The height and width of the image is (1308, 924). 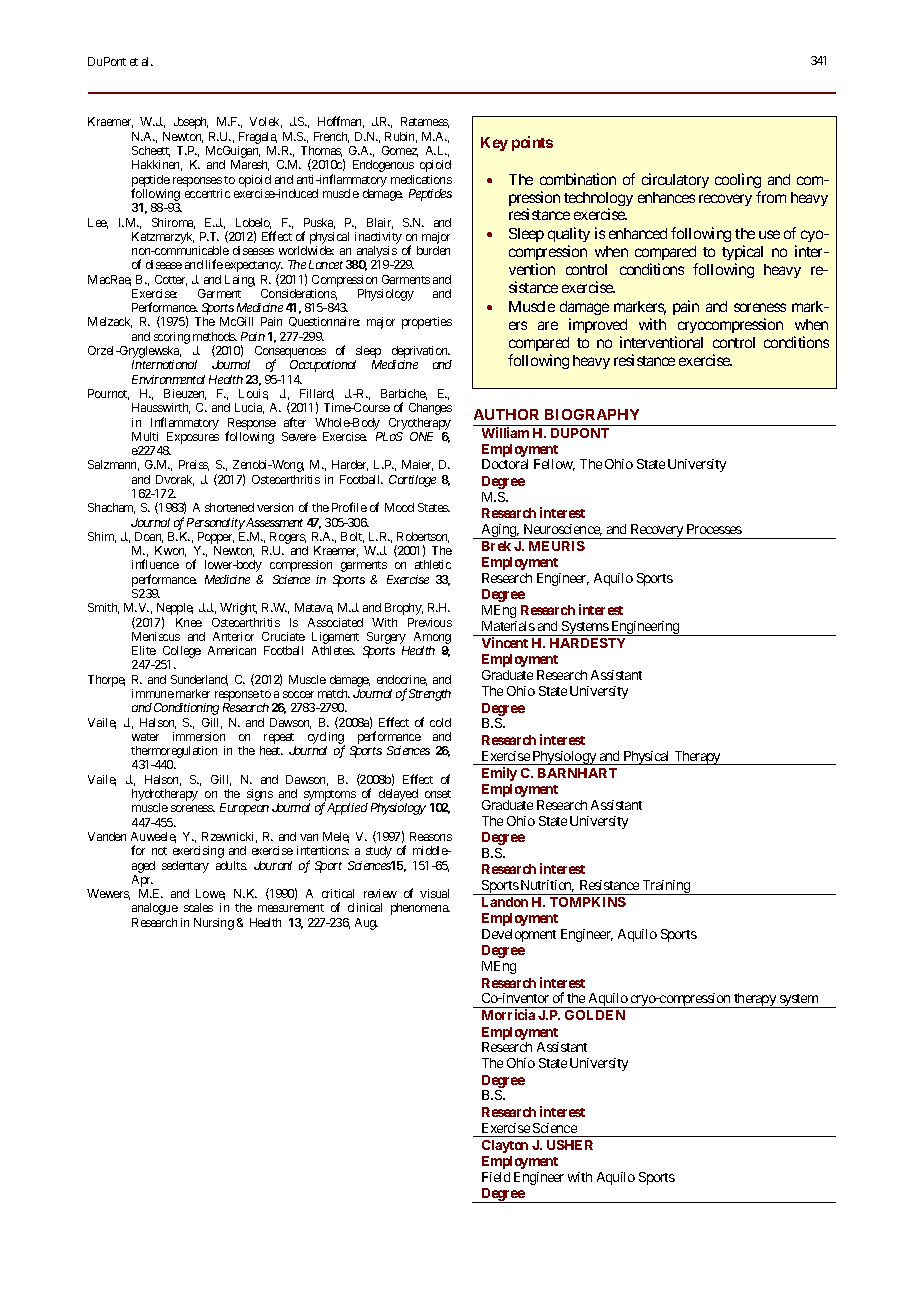 I want to click on Dvorak, so click(x=175, y=480).
